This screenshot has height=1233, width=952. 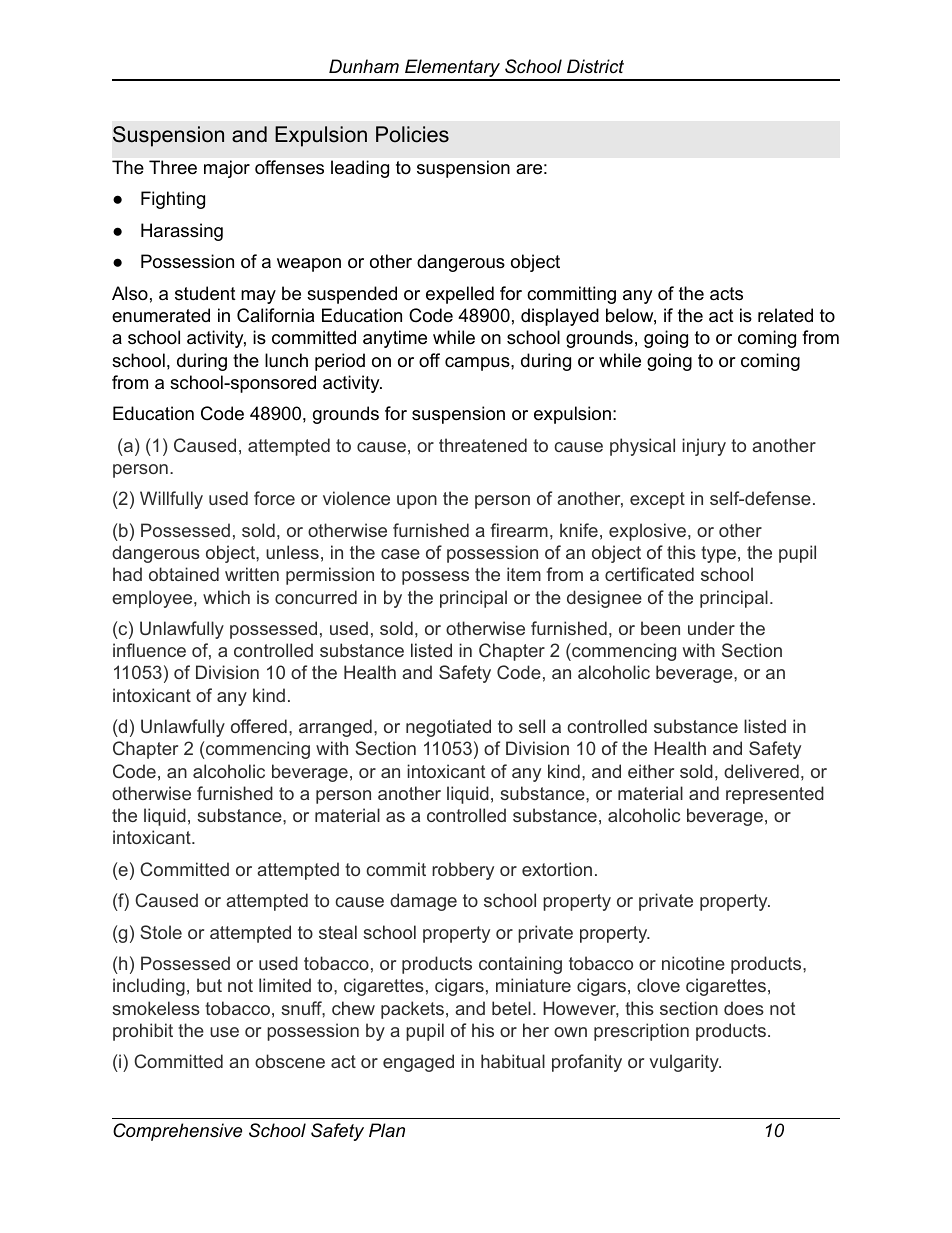 I want to click on delivered, so click(x=761, y=771).
